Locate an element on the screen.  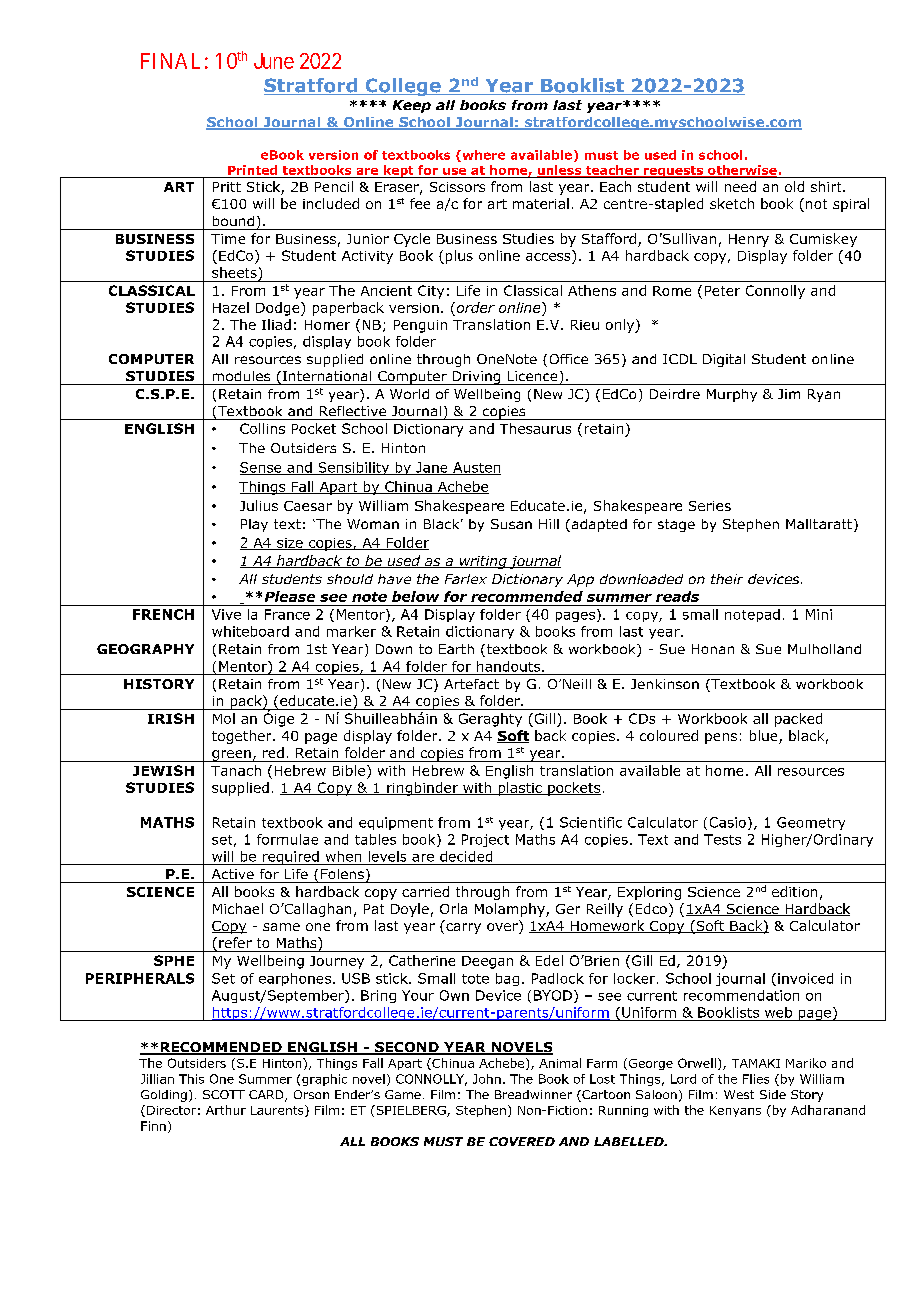
otherwise is located at coordinates (741, 171).
